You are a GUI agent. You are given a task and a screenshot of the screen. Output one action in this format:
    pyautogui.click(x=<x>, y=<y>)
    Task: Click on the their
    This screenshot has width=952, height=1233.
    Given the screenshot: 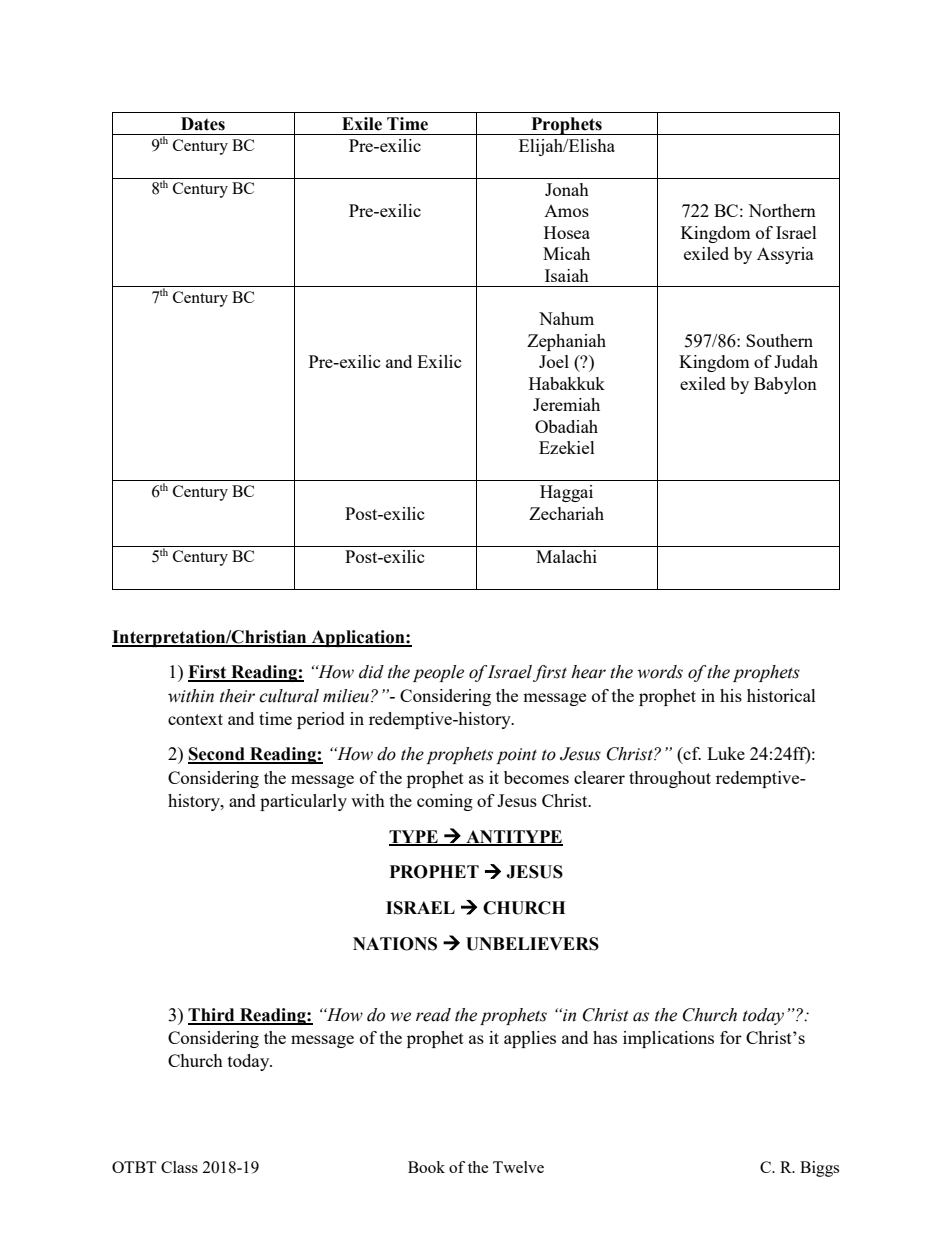 What is the action you would take?
    pyautogui.click(x=237, y=696)
